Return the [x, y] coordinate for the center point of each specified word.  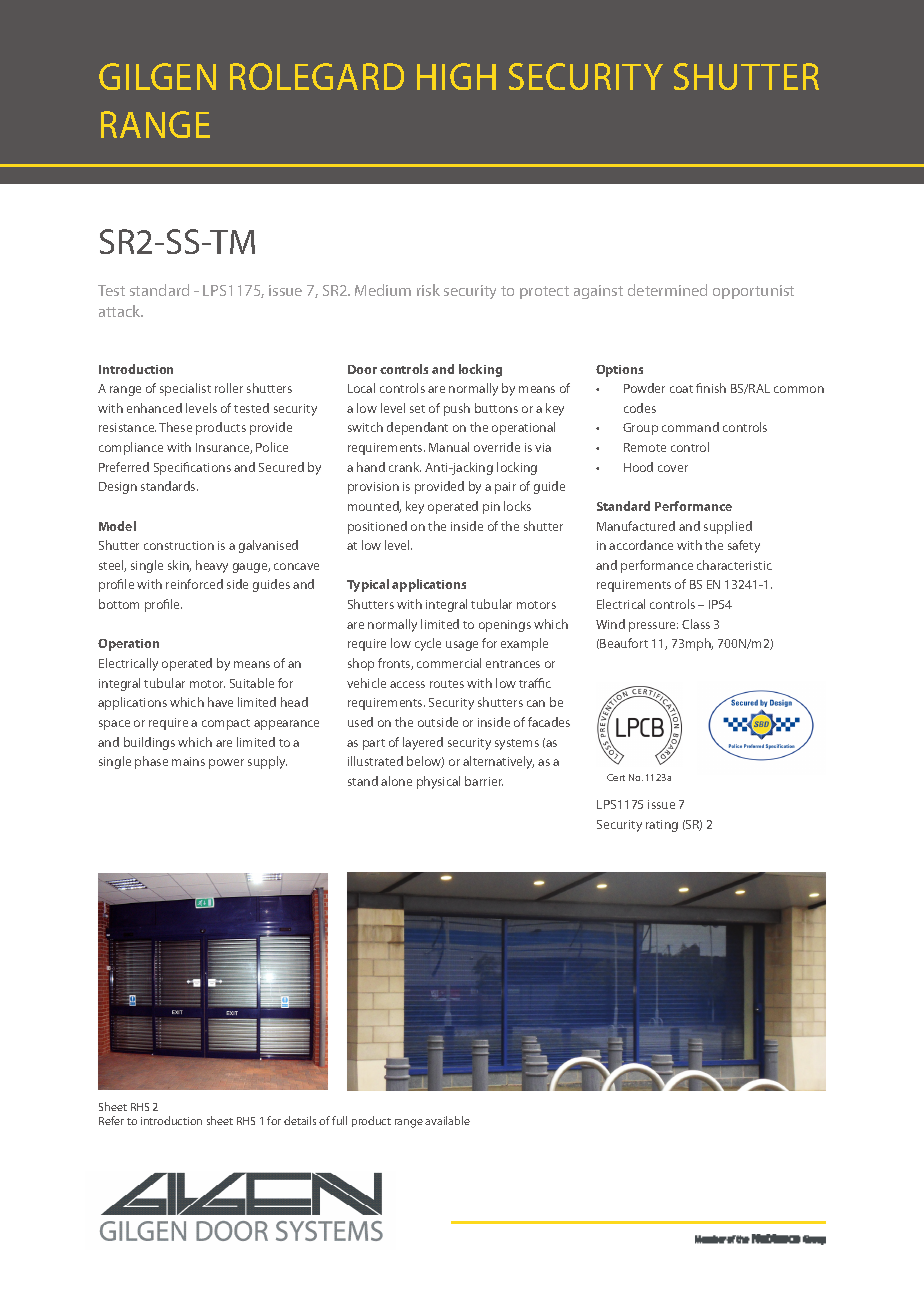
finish [711, 388]
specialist [185, 389]
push [457, 409]
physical [438, 782]
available [447, 1120]
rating [662, 826]
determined [667, 290]
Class [696, 624]
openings [505, 626]
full [339, 1120]
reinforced [194, 584]
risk [428, 290]
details [300, 1120]
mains [188, 761]
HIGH [456, 76]
